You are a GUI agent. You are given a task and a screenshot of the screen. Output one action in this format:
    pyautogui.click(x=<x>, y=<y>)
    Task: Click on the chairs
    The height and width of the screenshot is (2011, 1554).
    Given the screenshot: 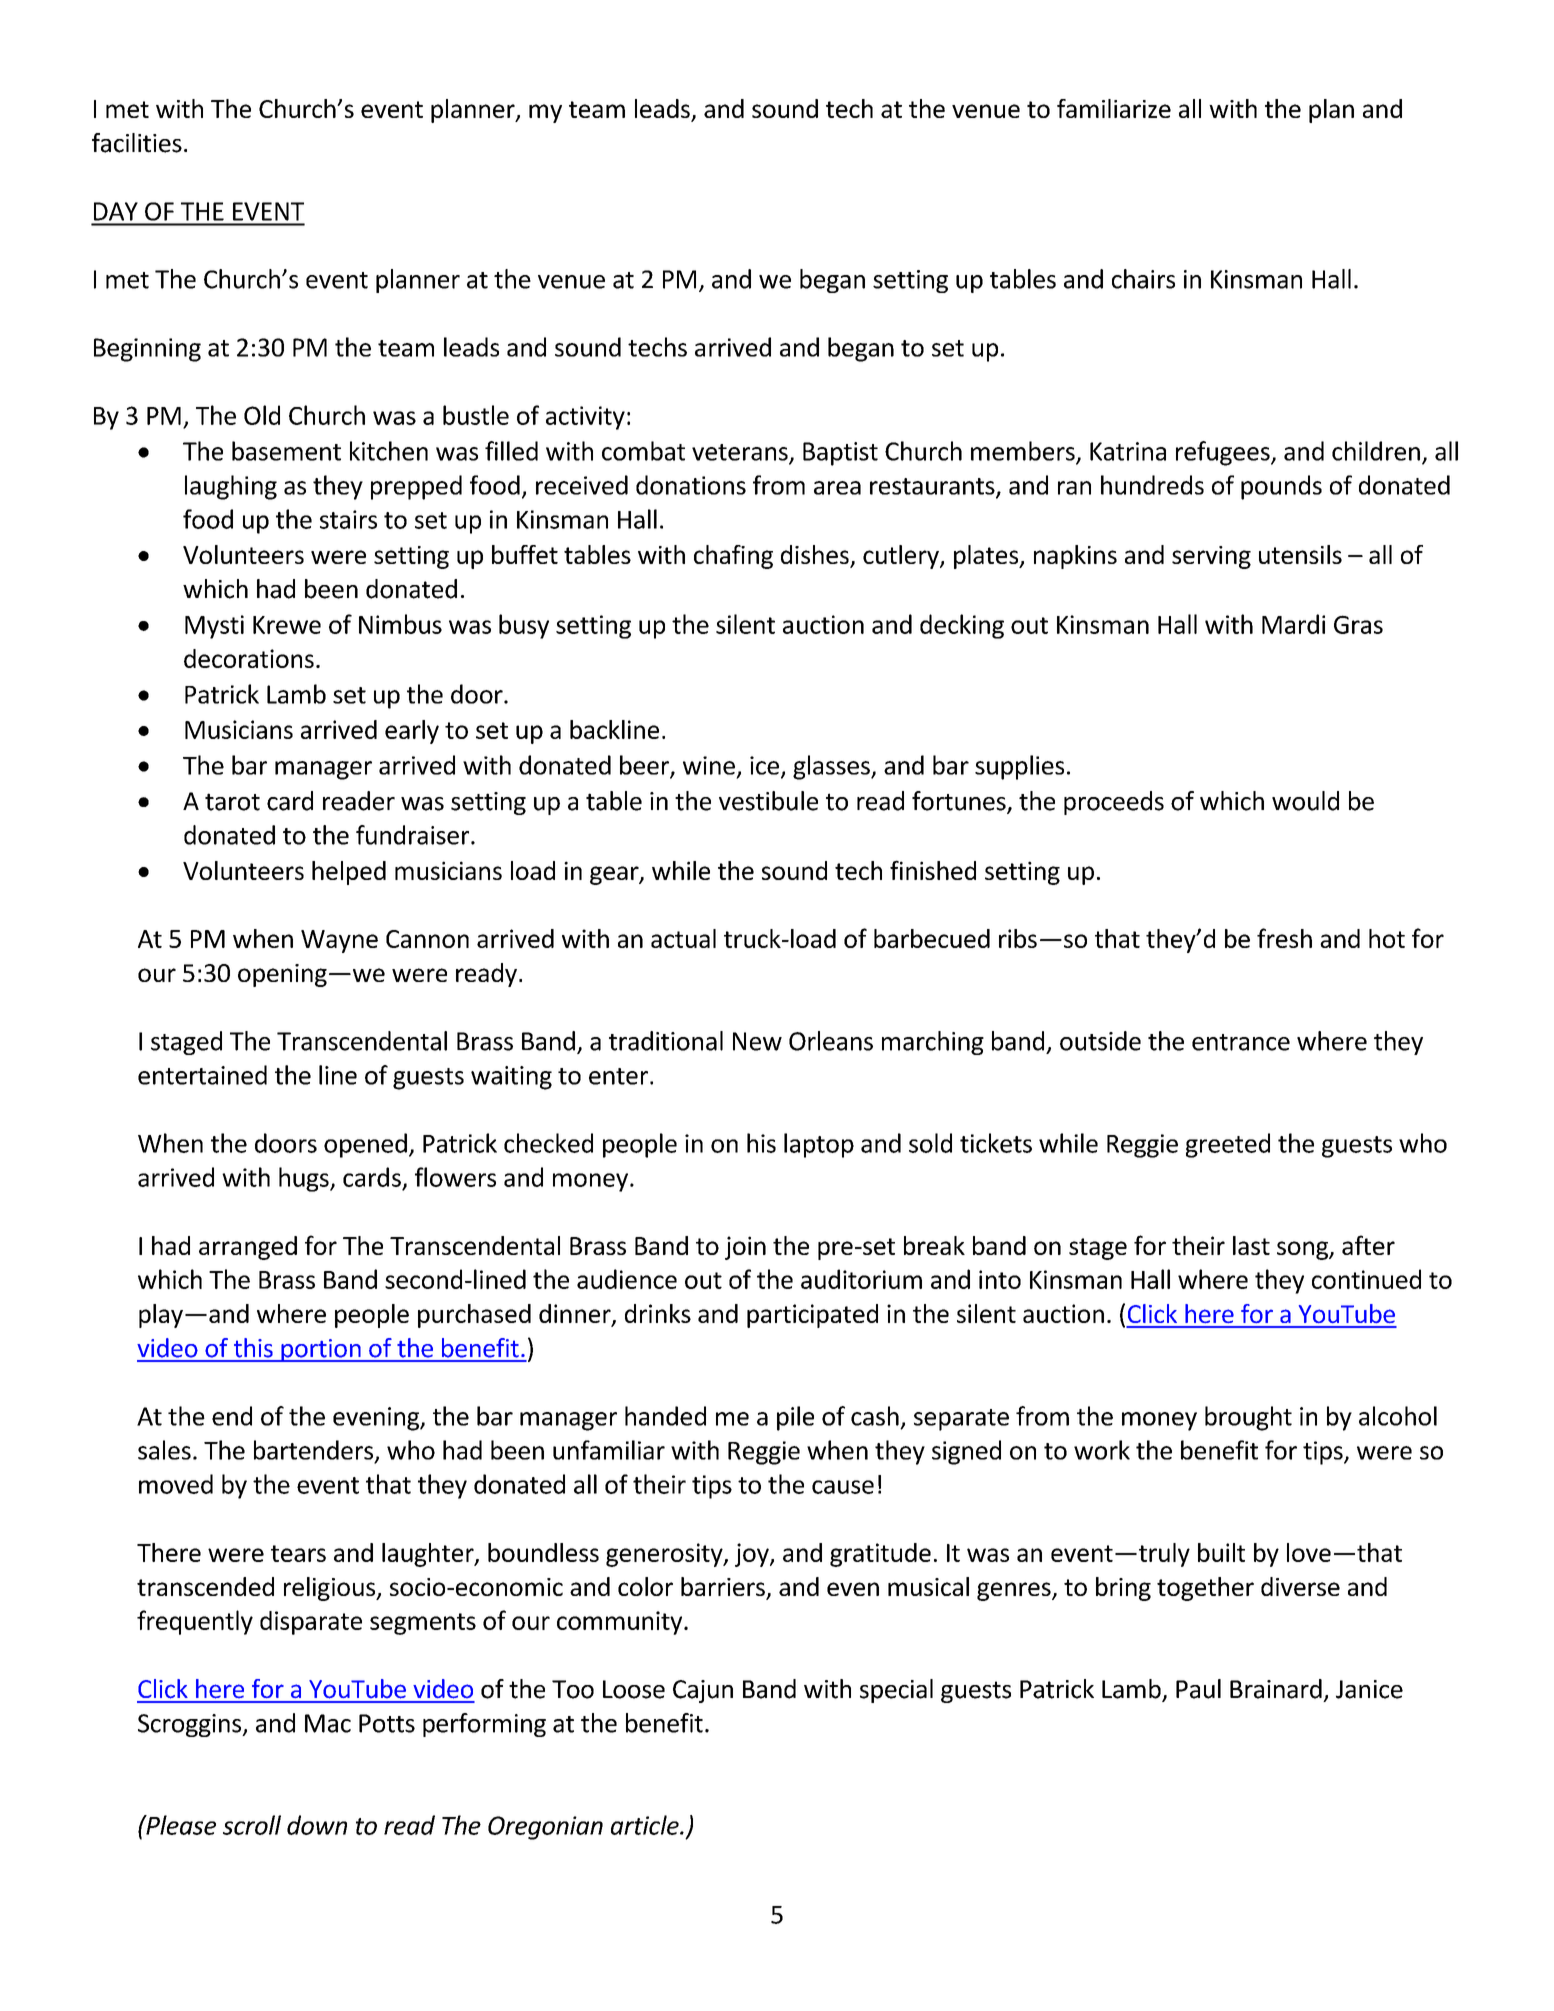 What is the action you would take?
    pyautogui.click(x=1143, y=279)
